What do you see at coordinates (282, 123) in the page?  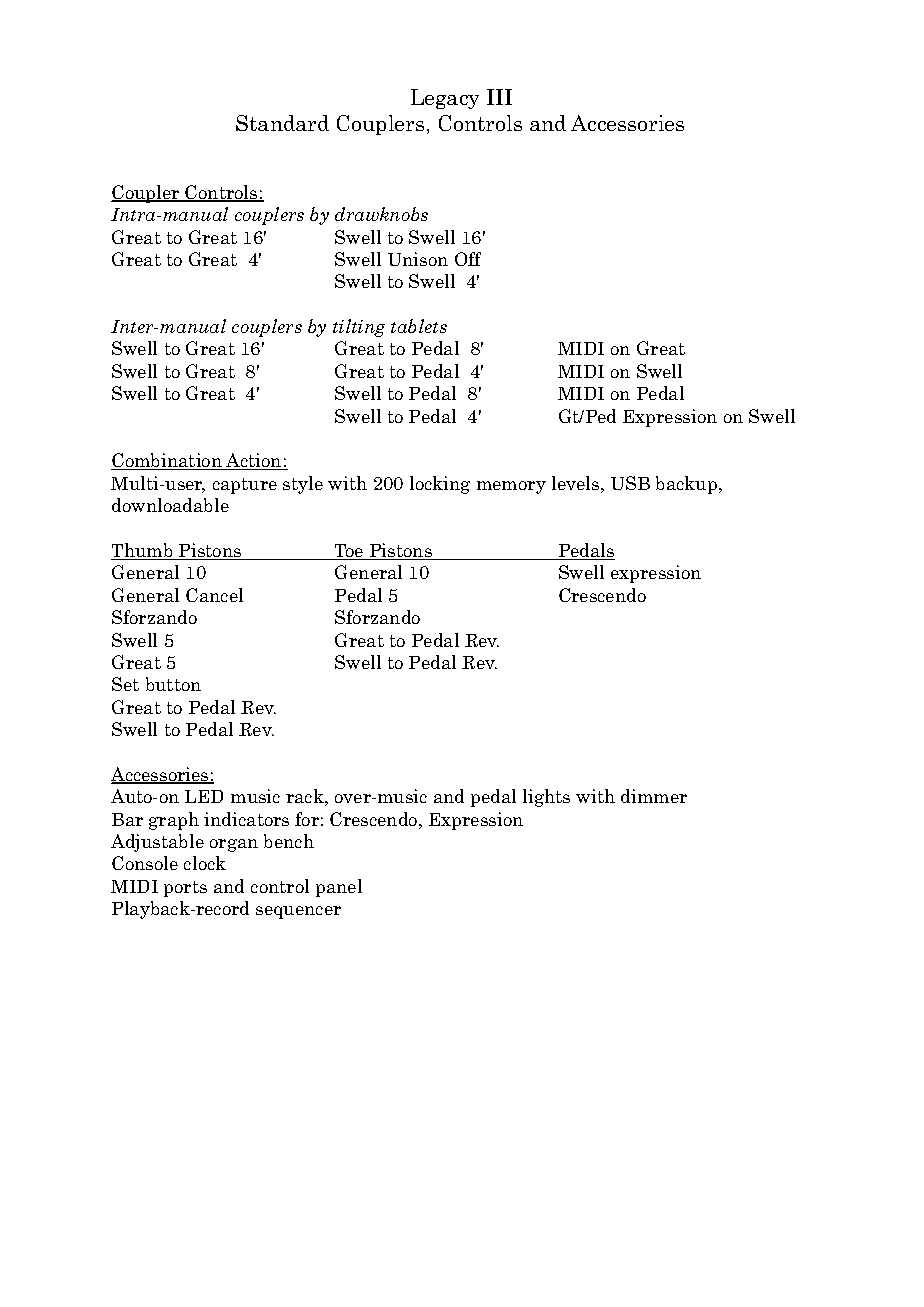 I see `Standard` at bounding box center [282, 123].
